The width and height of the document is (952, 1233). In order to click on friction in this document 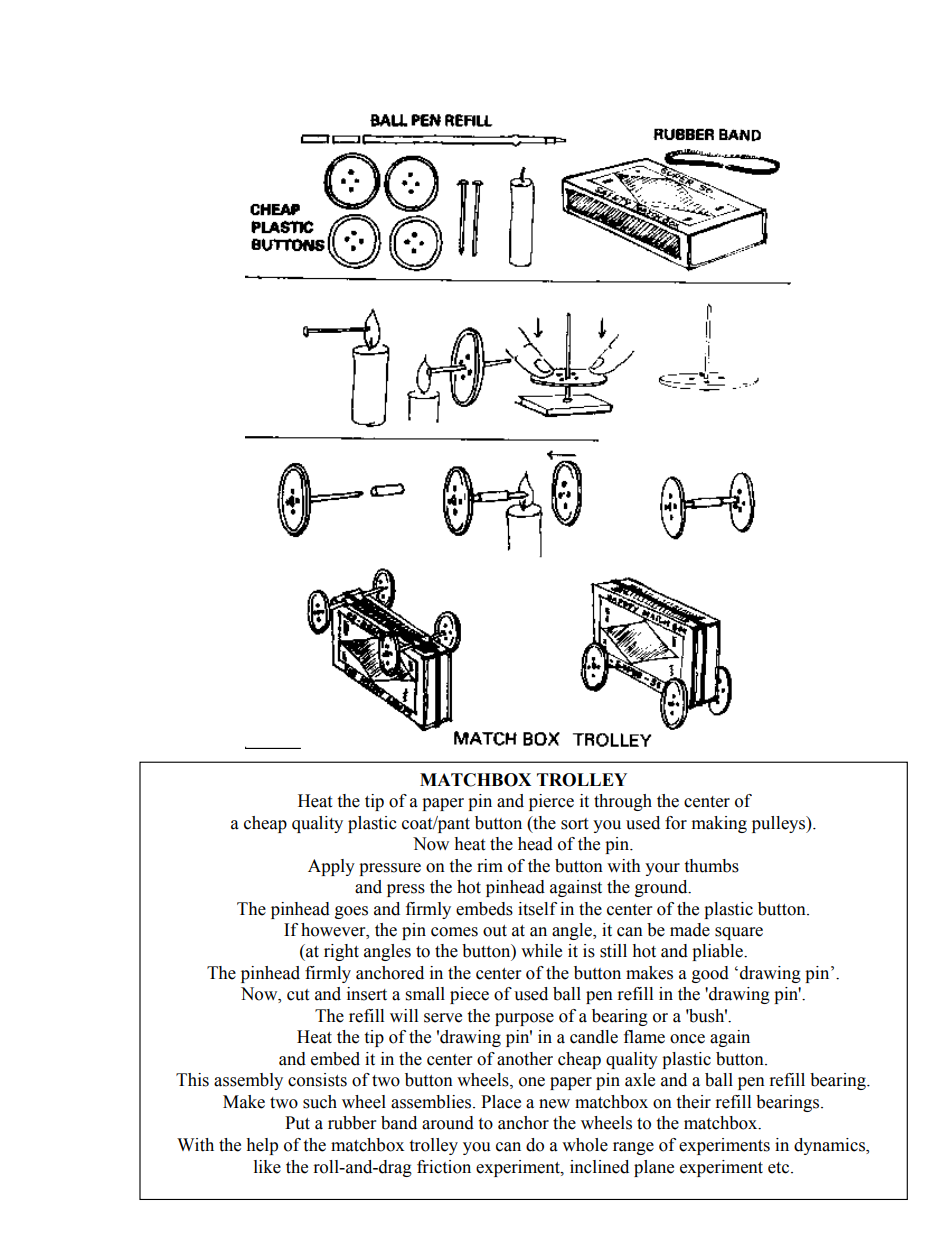, I will do `click(444, 1167)`.
